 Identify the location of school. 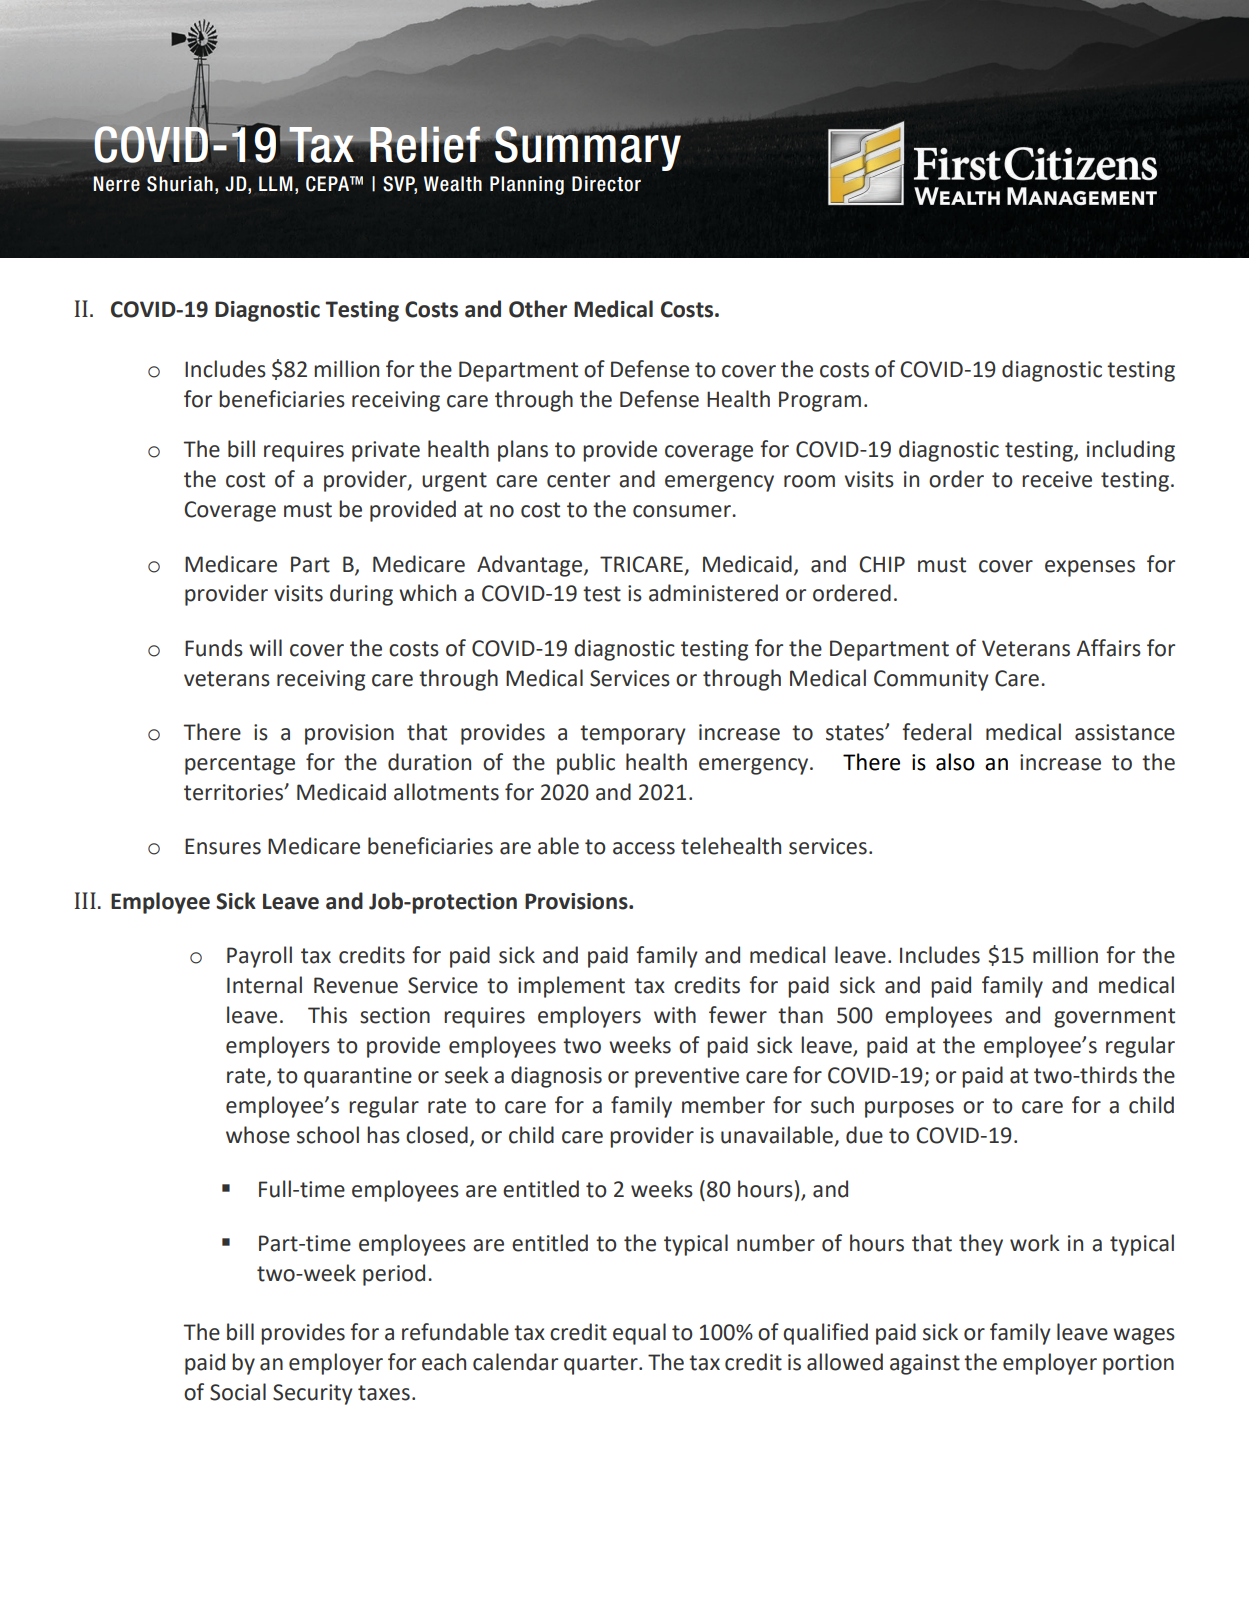
(328, 1135).
